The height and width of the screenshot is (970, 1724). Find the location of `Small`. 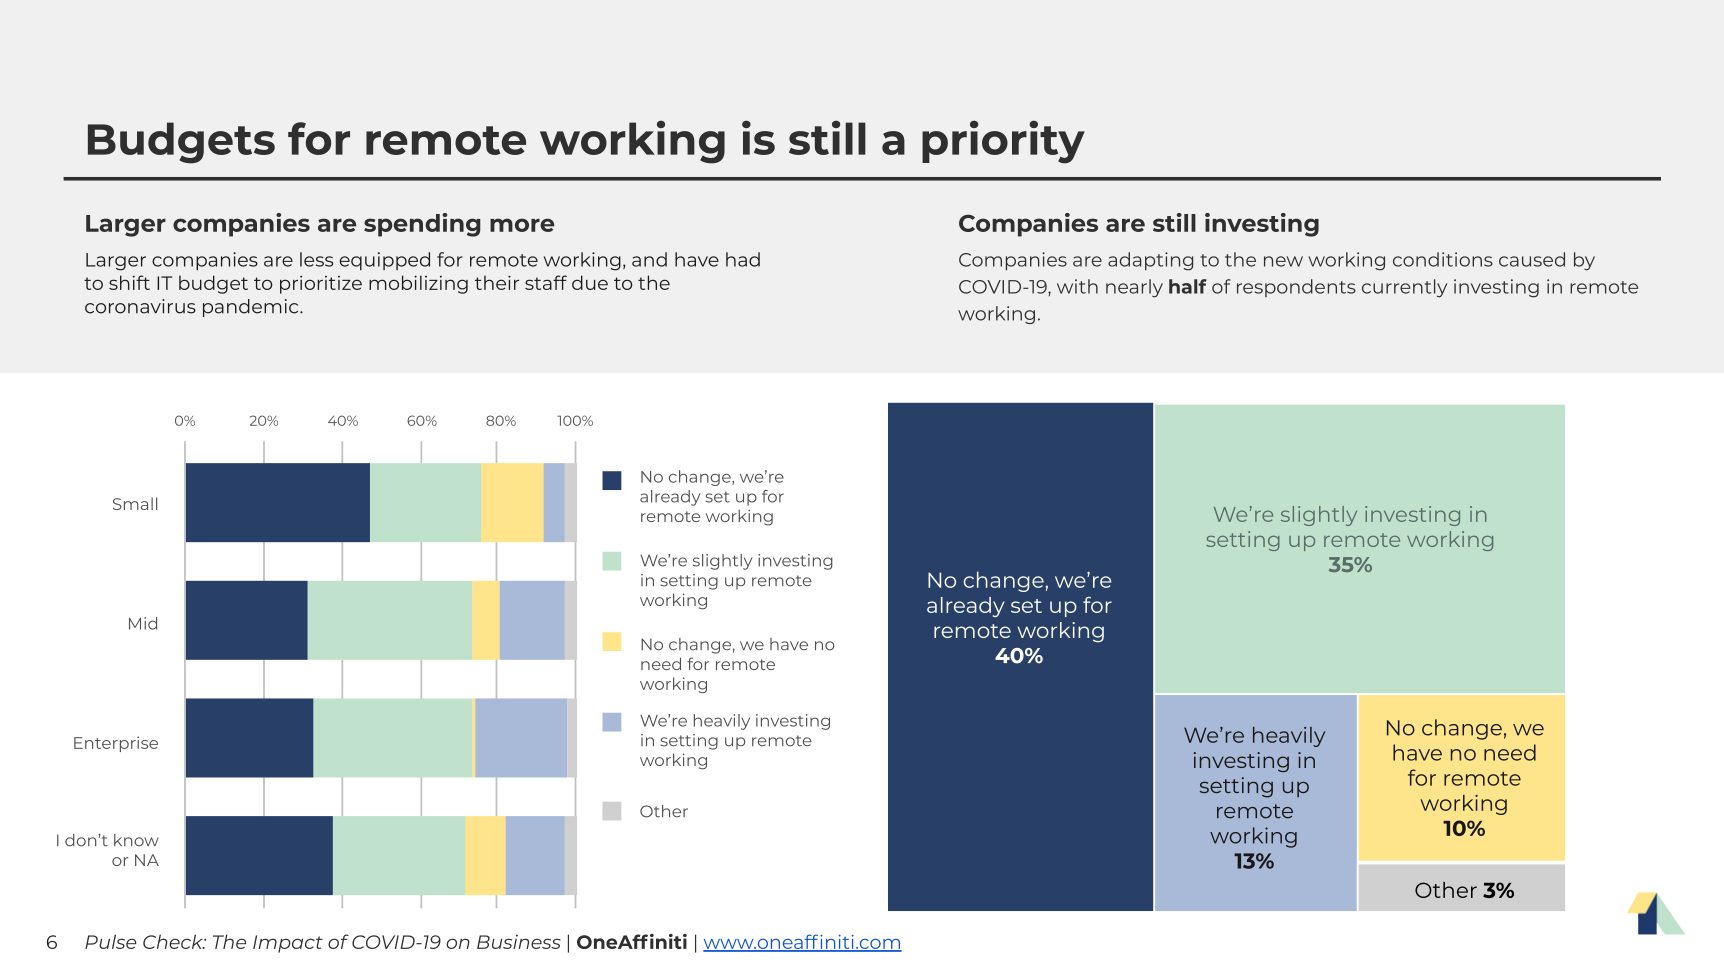

Small is located at coordinates (135, 503).
